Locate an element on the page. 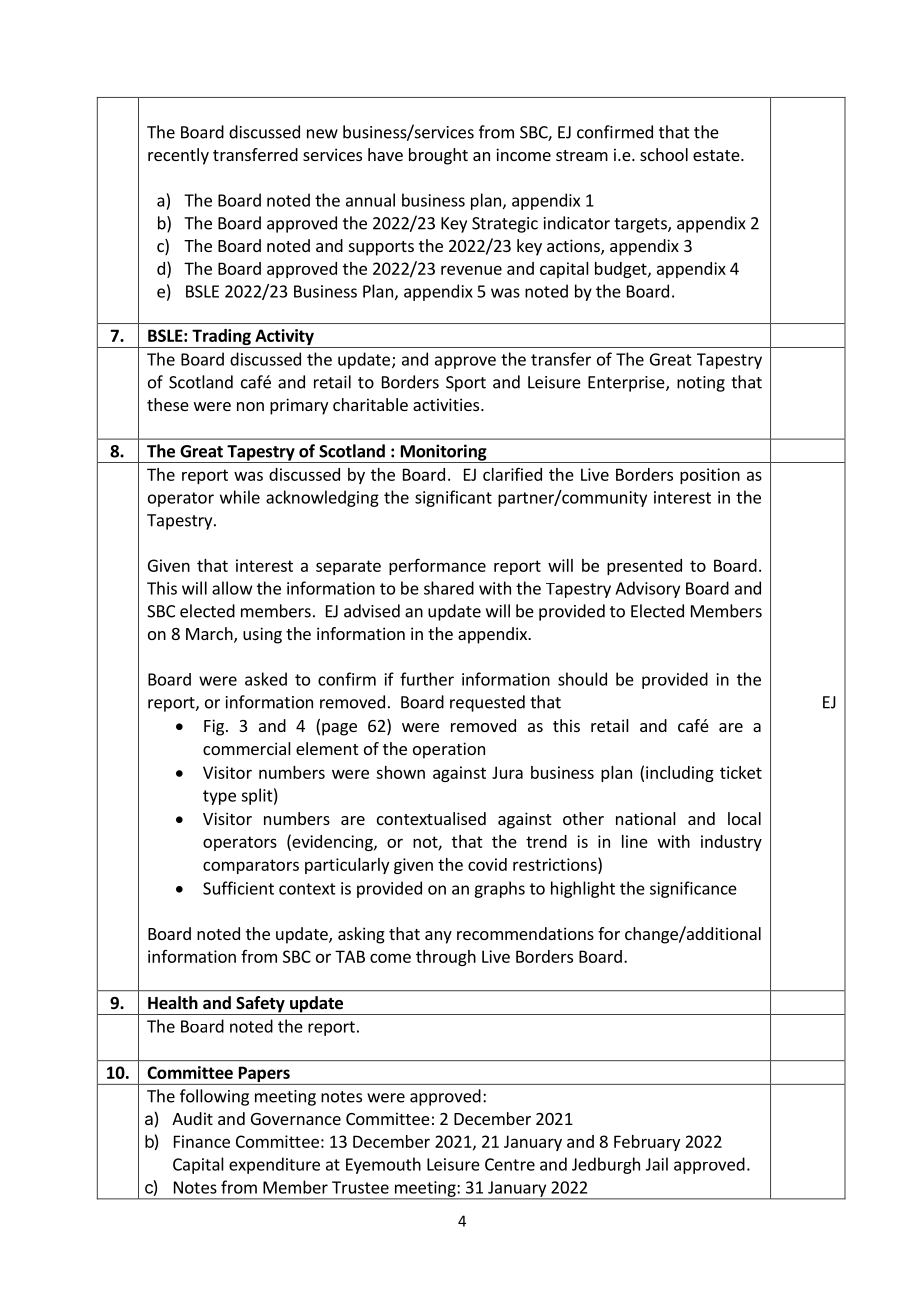  presented is located at coordinates (644, 567).
